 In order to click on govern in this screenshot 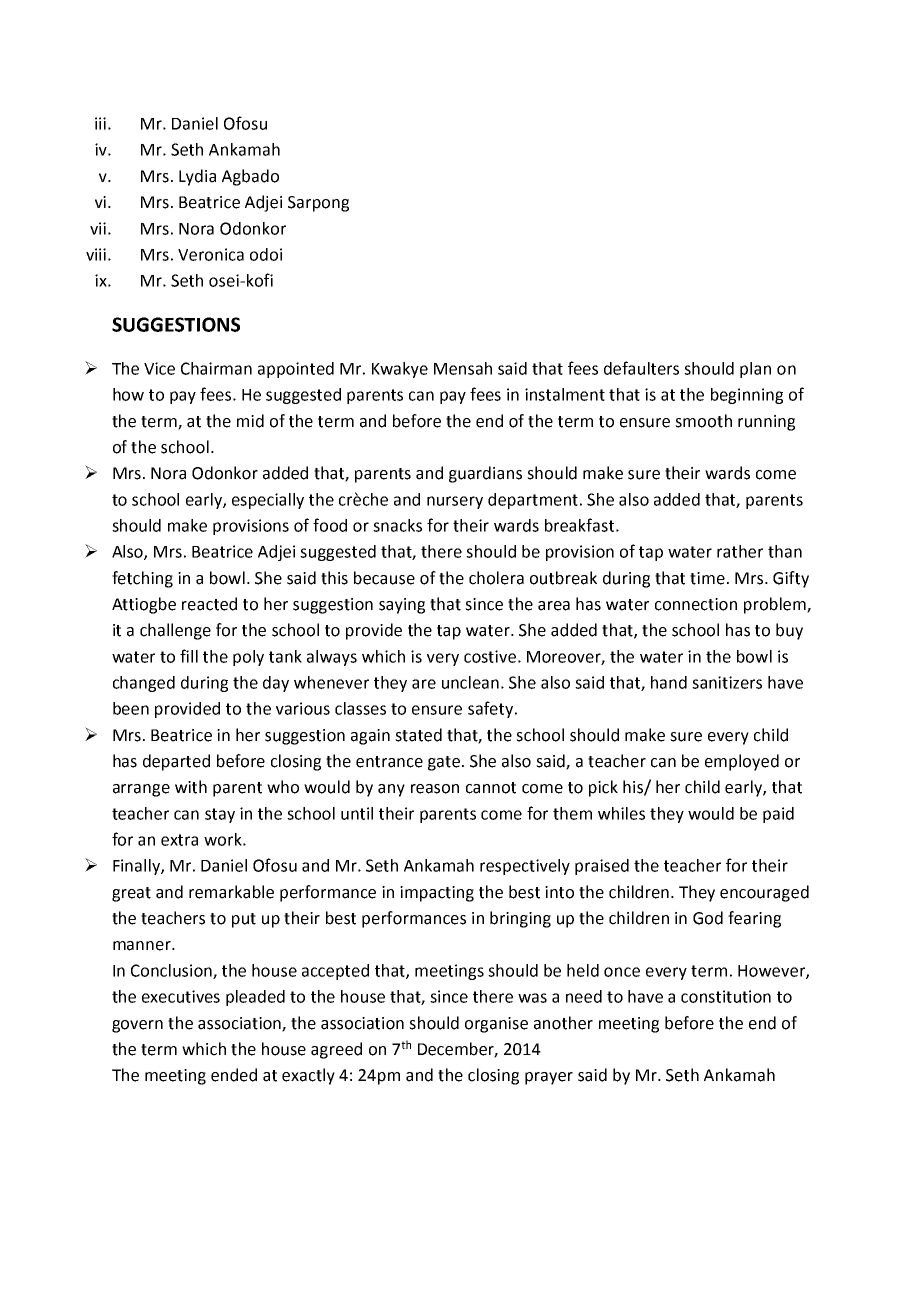, I will do `click(137, 1026)`.
